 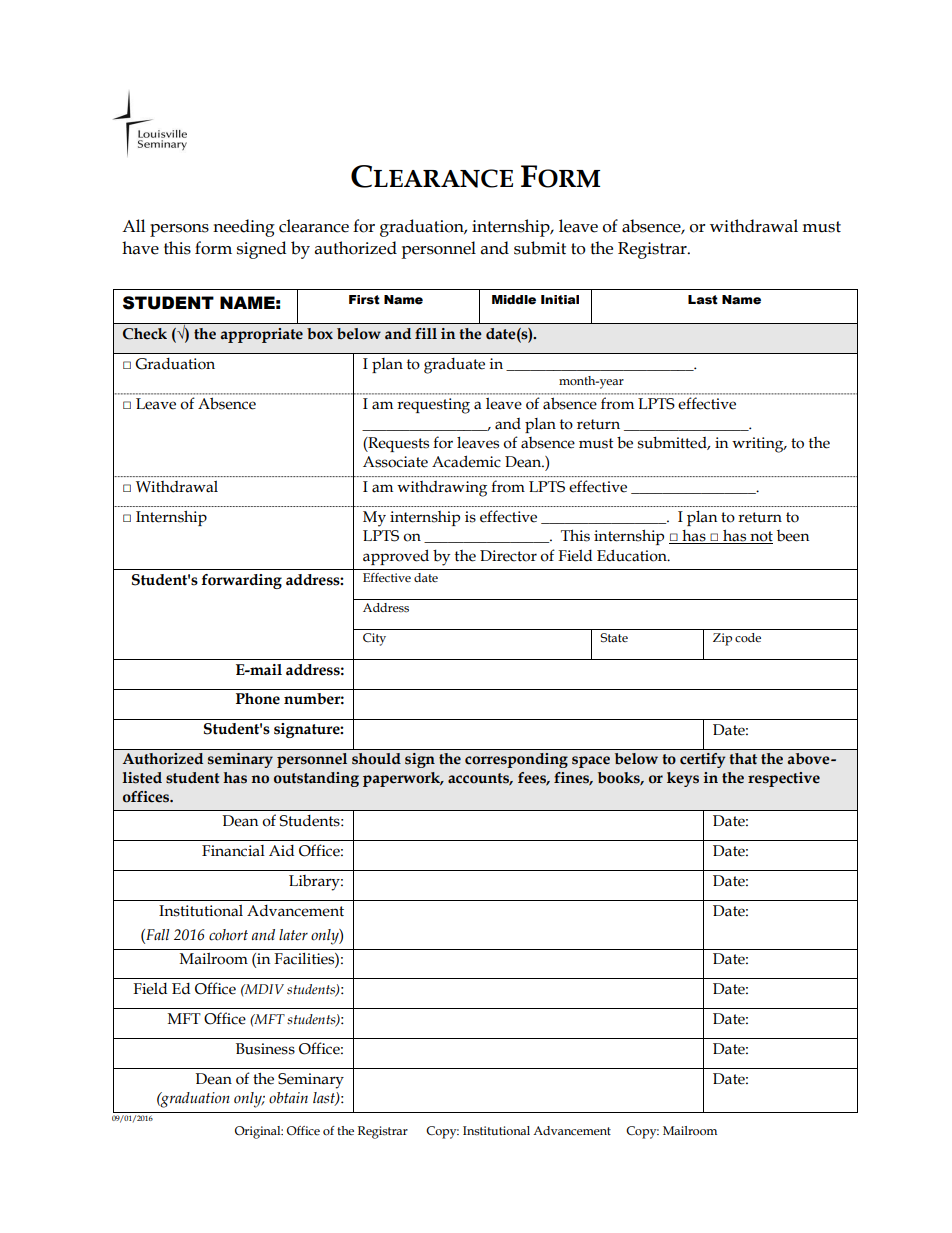 I want to click on Initial, so click(x=560, y=300).
